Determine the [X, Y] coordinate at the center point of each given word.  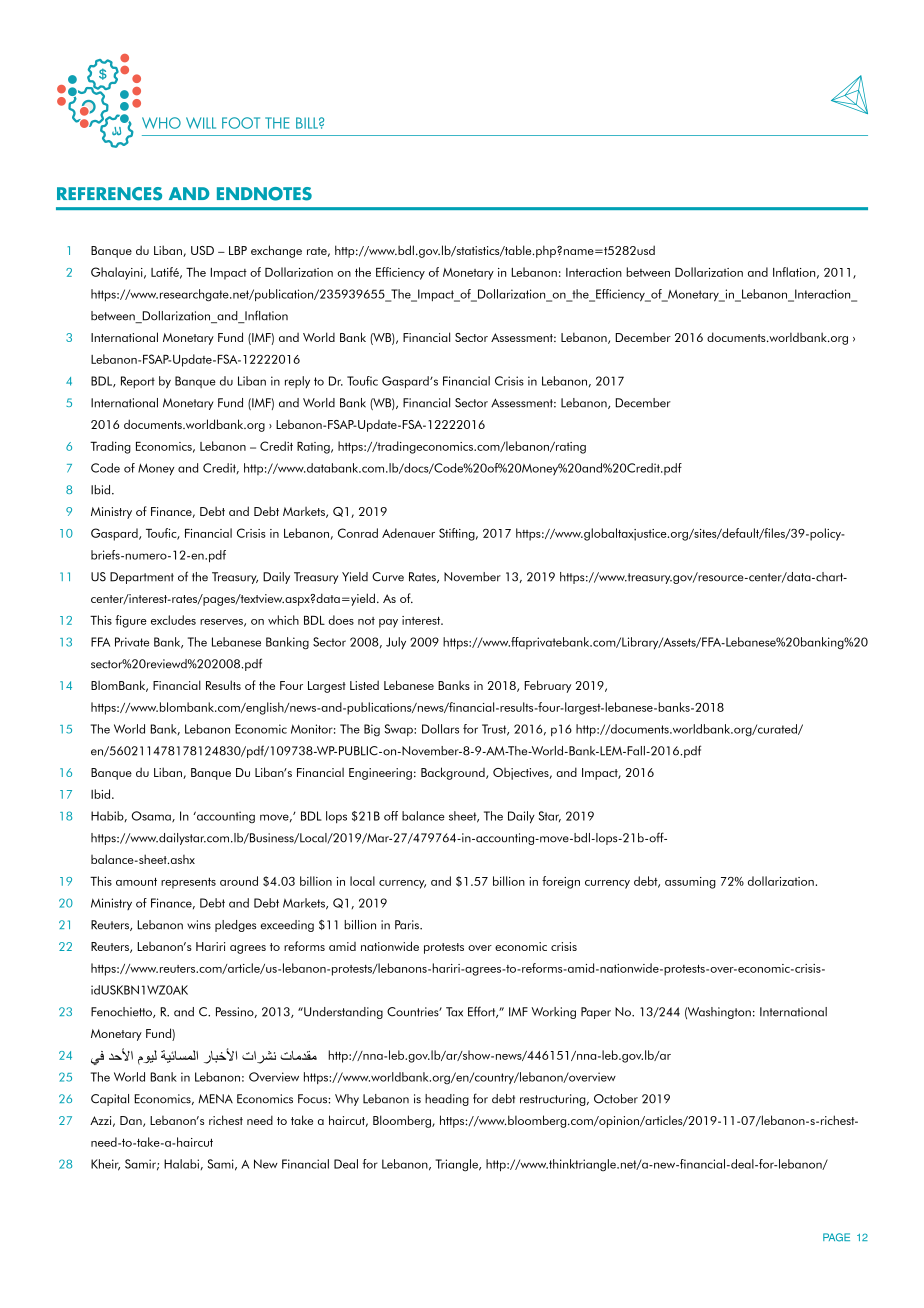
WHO [161, 123]
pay [388, 623]
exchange [276, 251]
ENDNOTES [264, 194]
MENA [215, 1099]
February [547, 686]
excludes [173, 620]
